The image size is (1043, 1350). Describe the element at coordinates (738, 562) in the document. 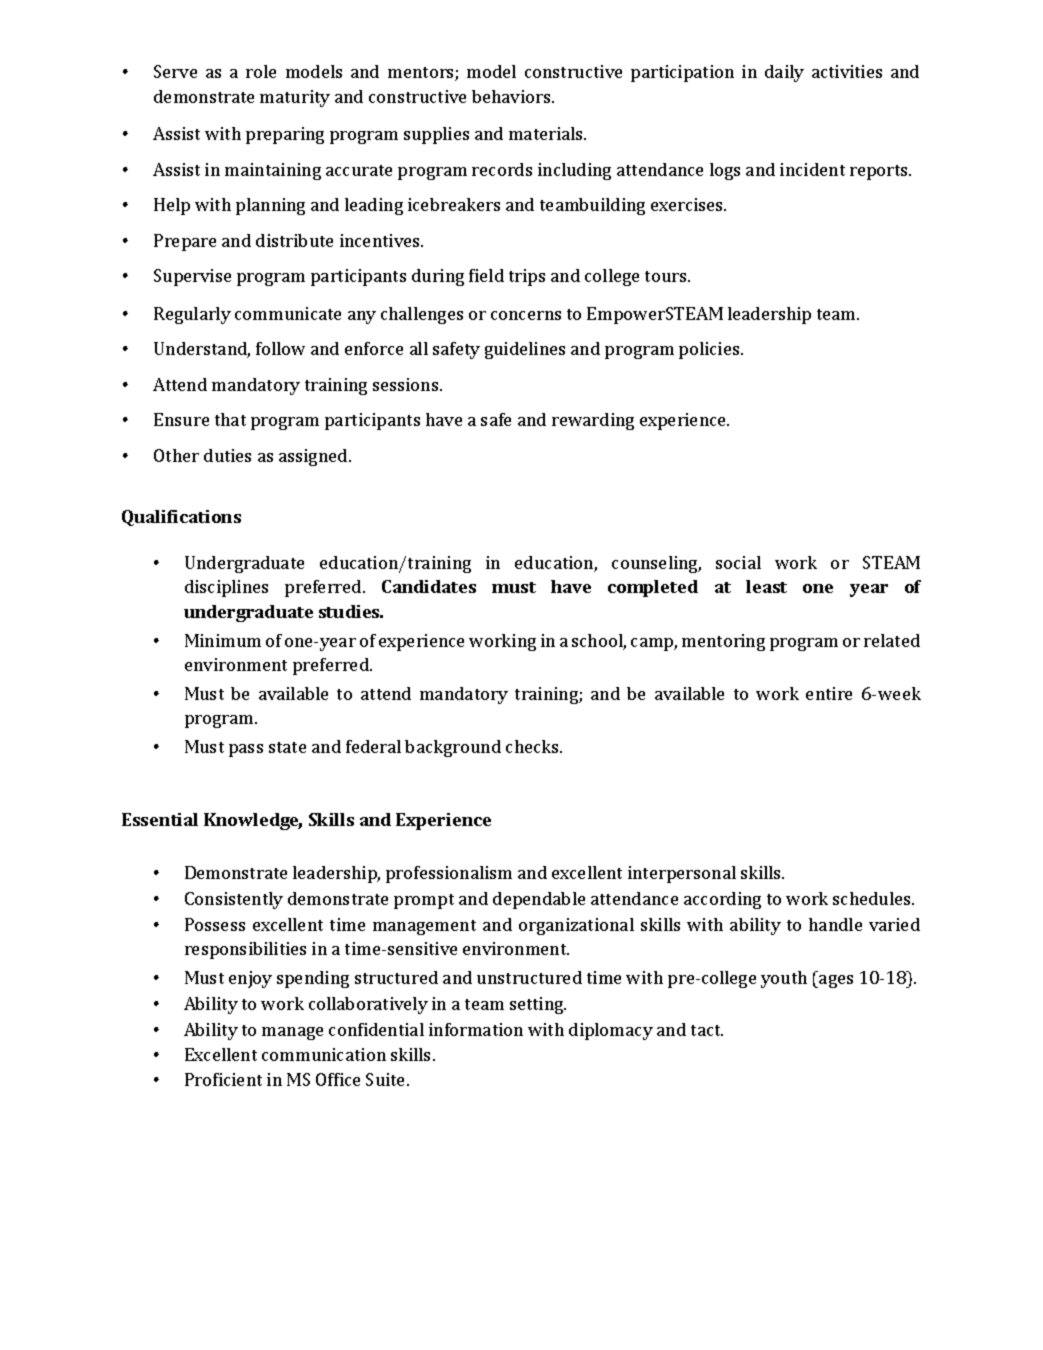

I see `social` at that location.
